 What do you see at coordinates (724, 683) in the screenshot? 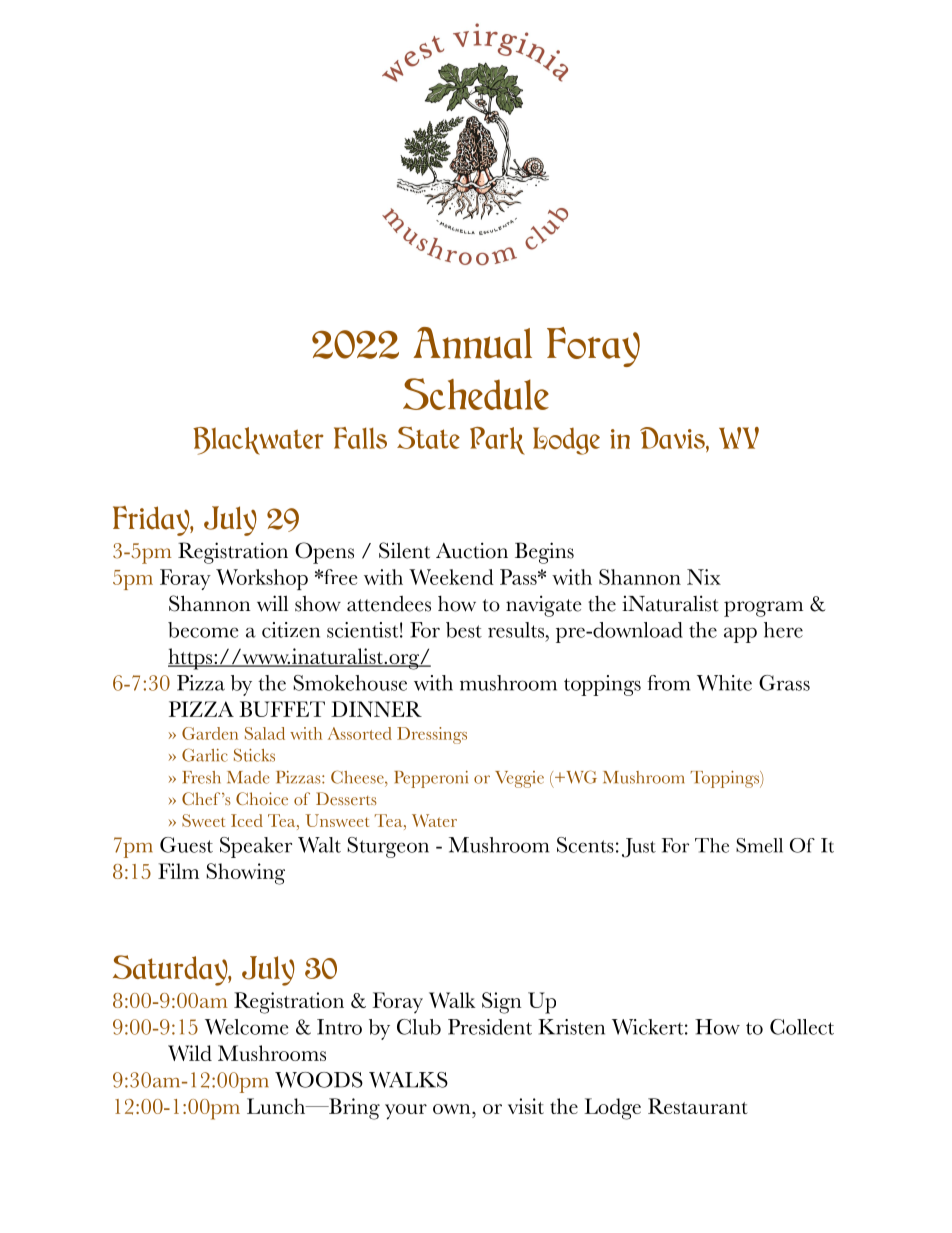
I see `White` at bounding box center [724, 683].
